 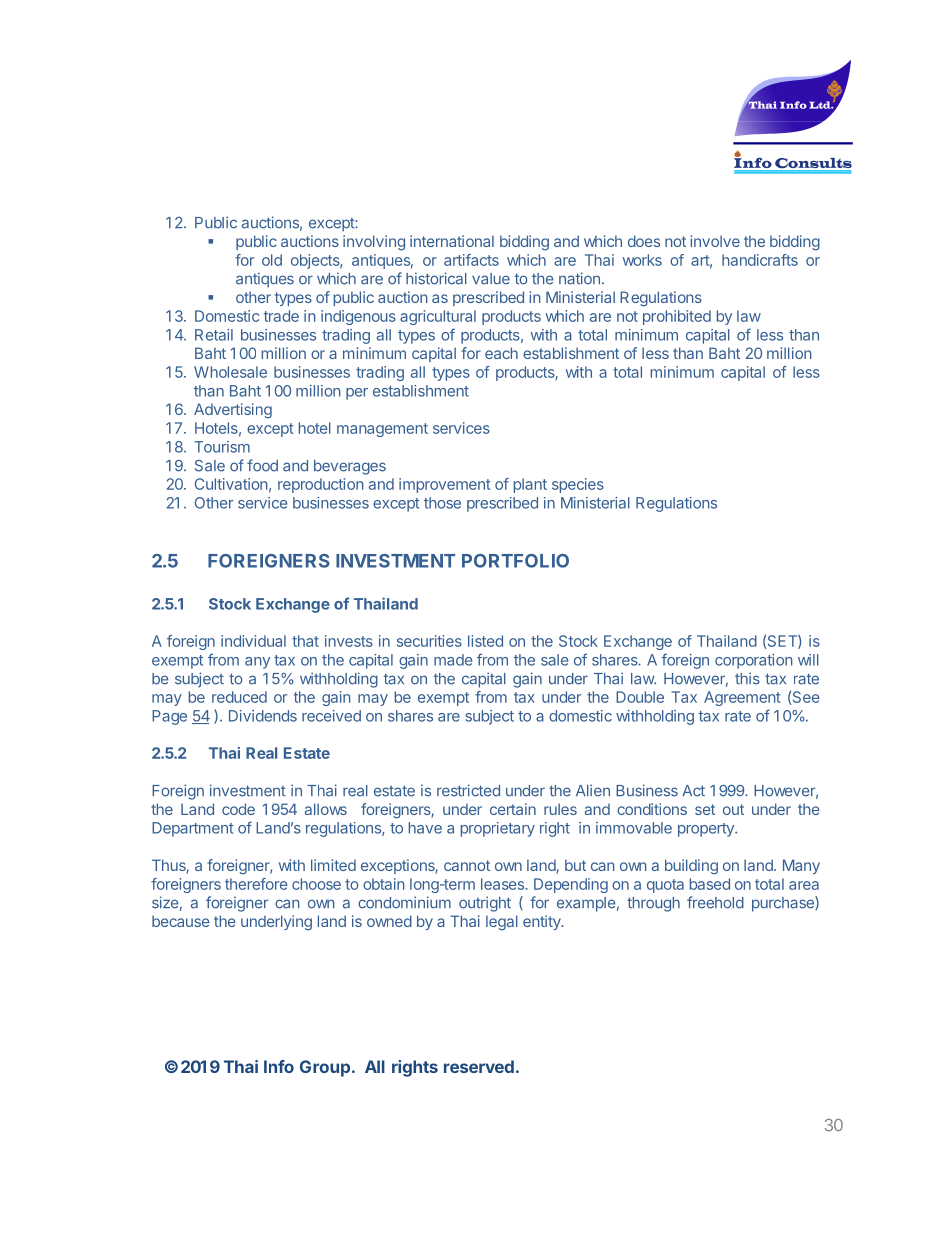 What do you see at coordinates (279, 1066) in the page?
I see `Info` at bounding box center [279, 1066].
